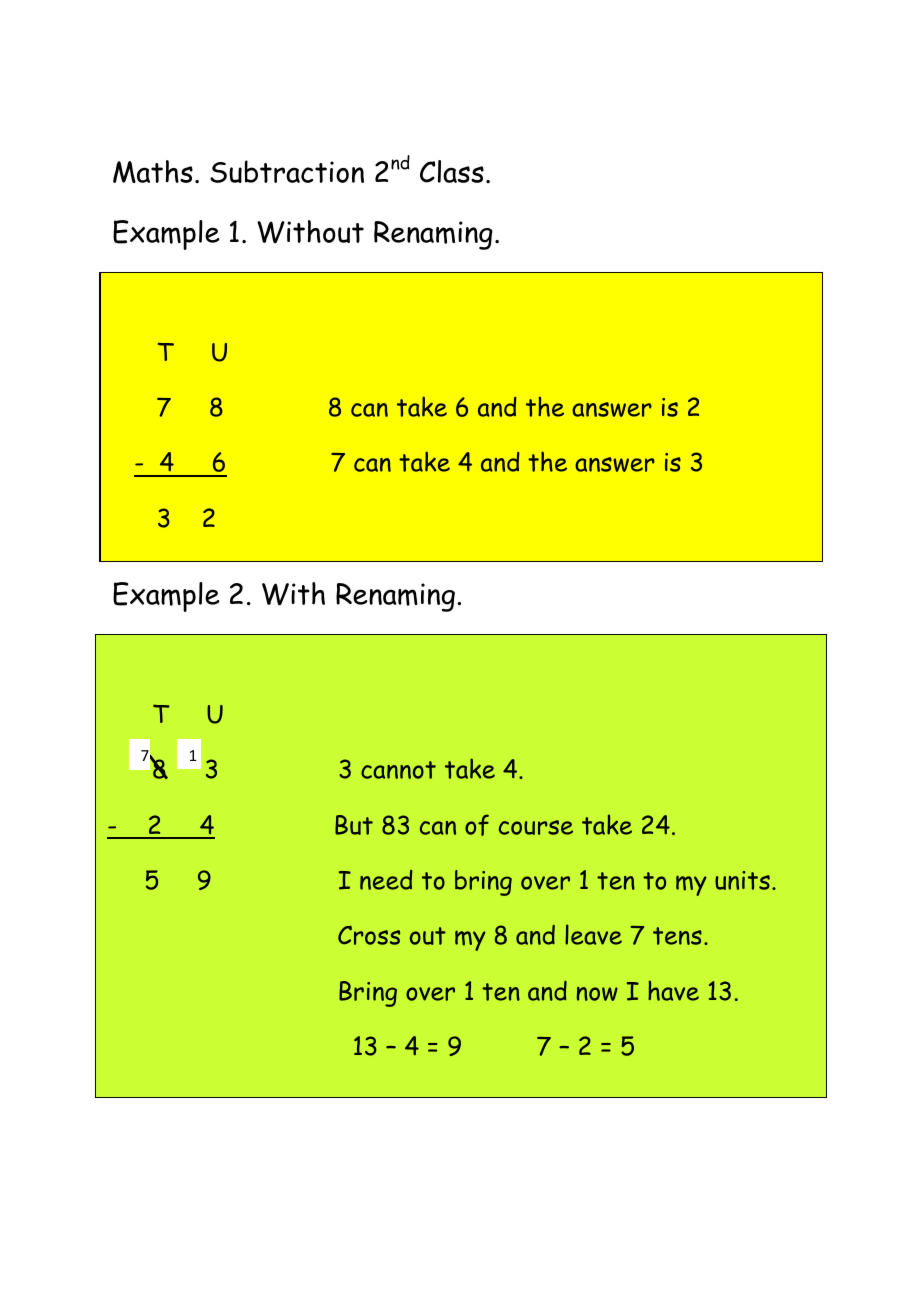 This image has height=1308, width=924. Describe the element at coordinates (153, 171) in the image. I see `Maths` at that location.
